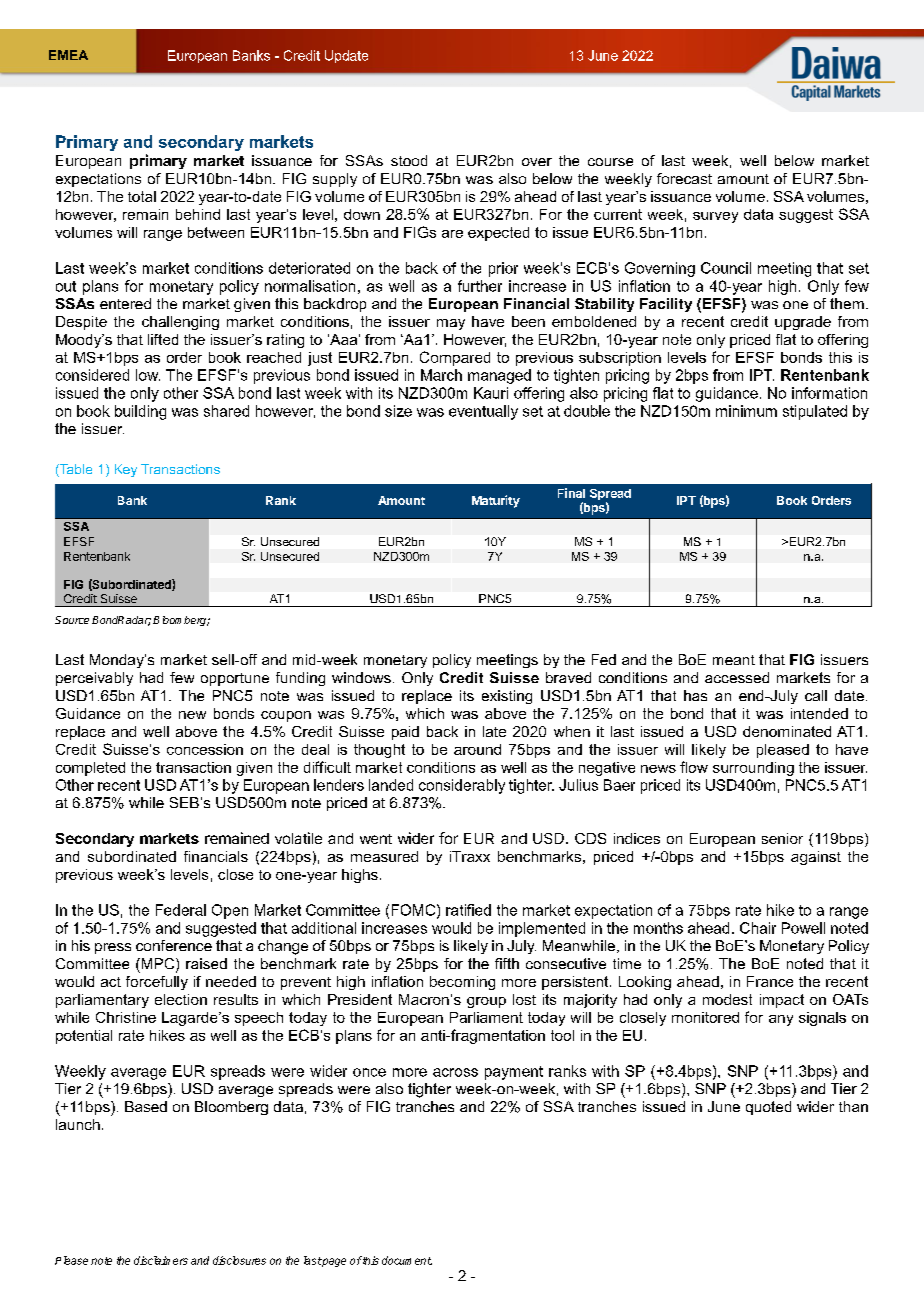  Describe the element at coordinates (161, 1260) in the page. I see `disclaimers` at that location.
